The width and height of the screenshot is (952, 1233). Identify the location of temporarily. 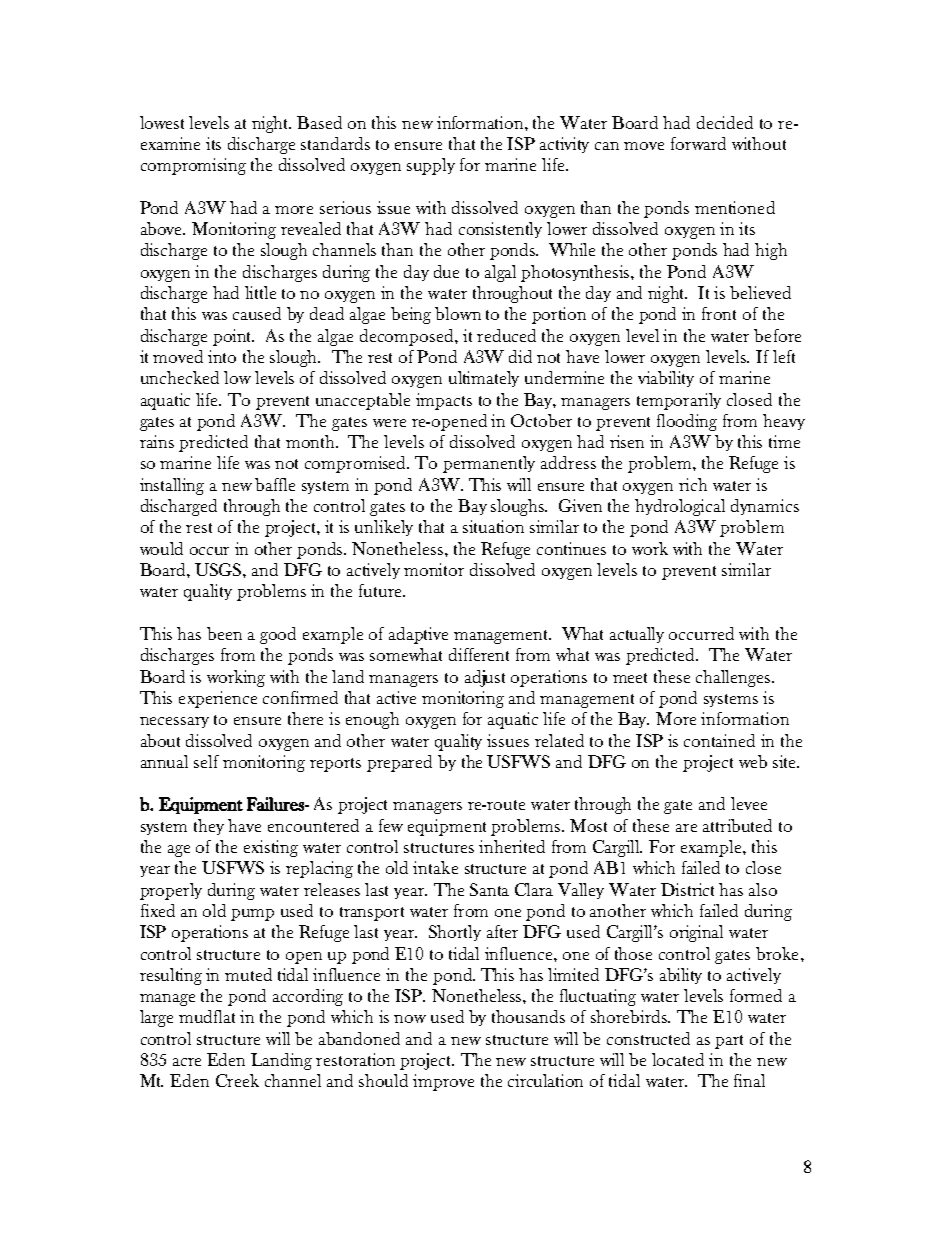
(679, 401).
